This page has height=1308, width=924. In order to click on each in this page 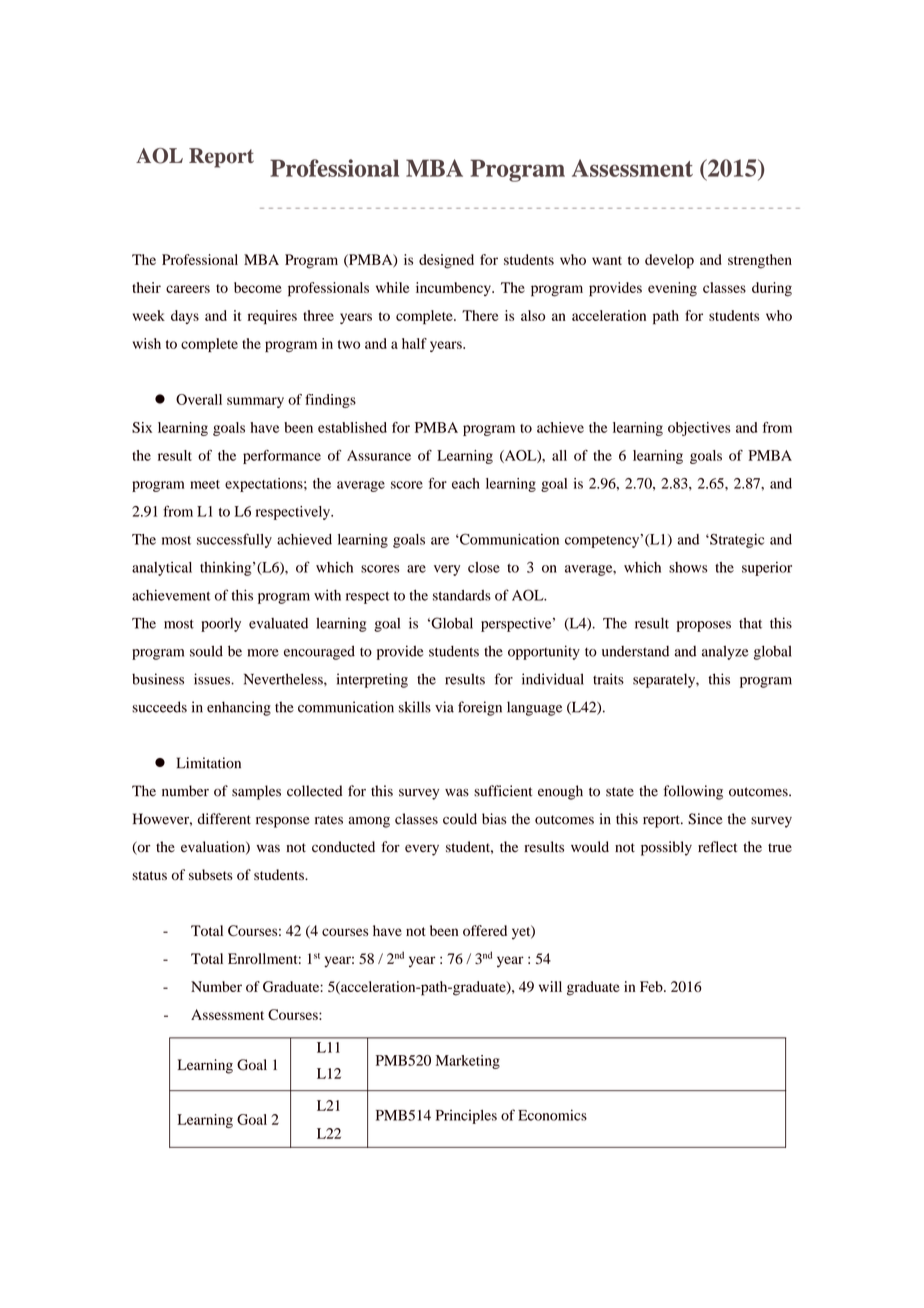, I will do `click(466, 483)`.
